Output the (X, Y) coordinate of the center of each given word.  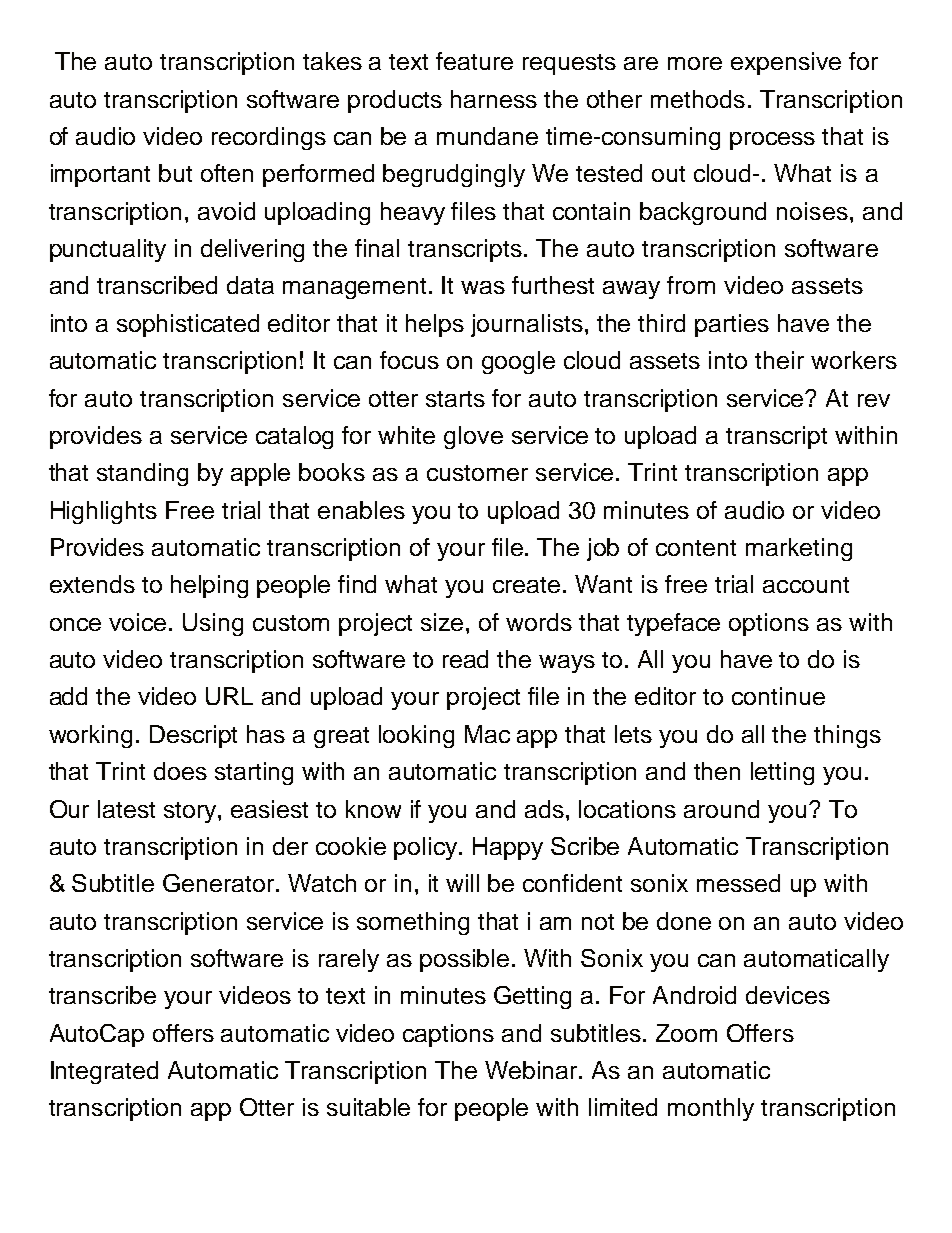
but (175, 173)
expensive (786, 63)
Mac (487, 734)
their (779, 360)
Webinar (533, 1070)
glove (473, 437)
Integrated (104, 1072)
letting (782, 773)
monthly (711, 1109)
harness (494, 99)
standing (142, 474)
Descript (193, 736)
